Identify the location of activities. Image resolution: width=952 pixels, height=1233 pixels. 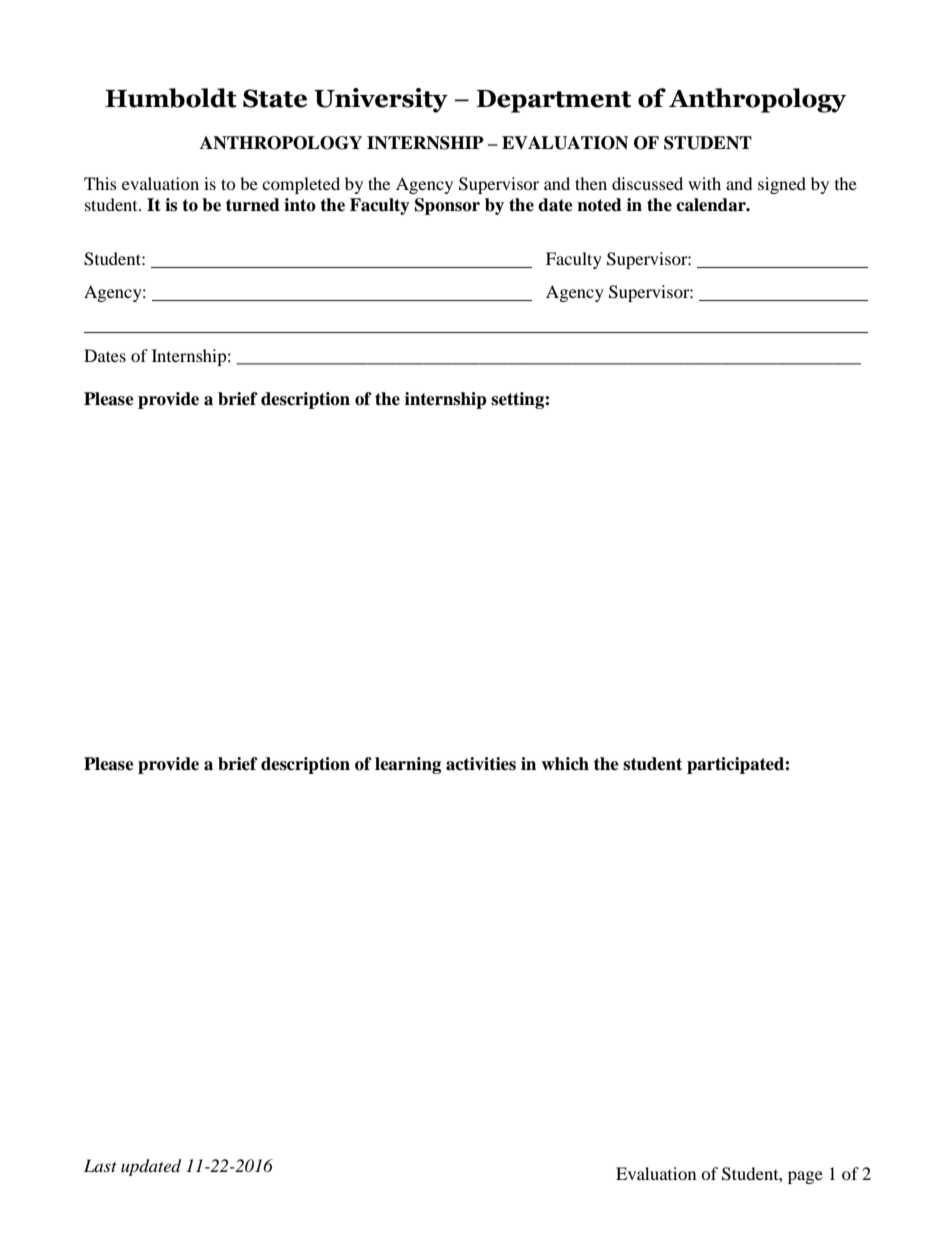
(481, 764).
